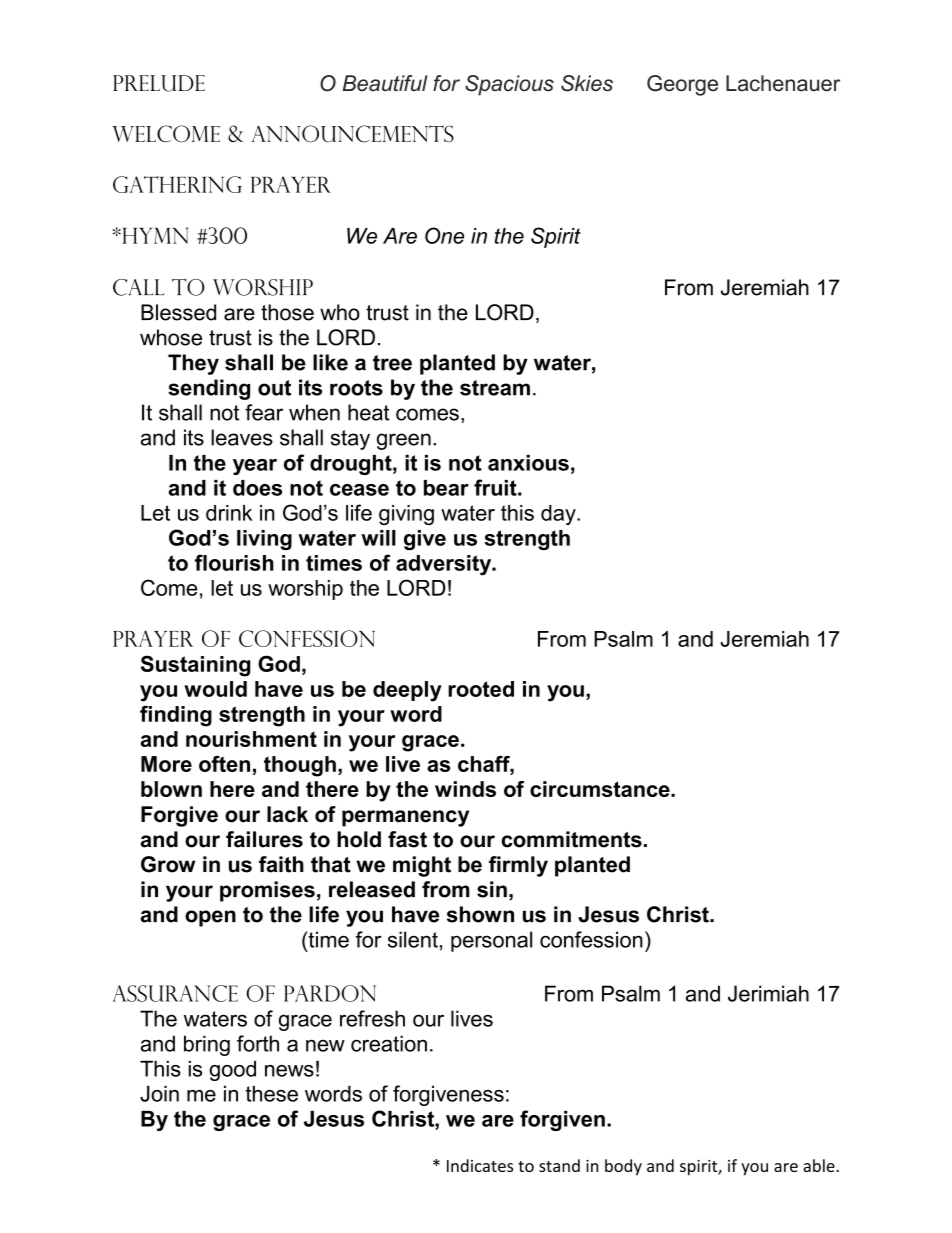 Image resolution: width=952 pixels, height=1233 pixels. What do you see at coordinates (480, 1165) in the screenshot?
I see `Indicates` at bounding box center [480, 1165].
